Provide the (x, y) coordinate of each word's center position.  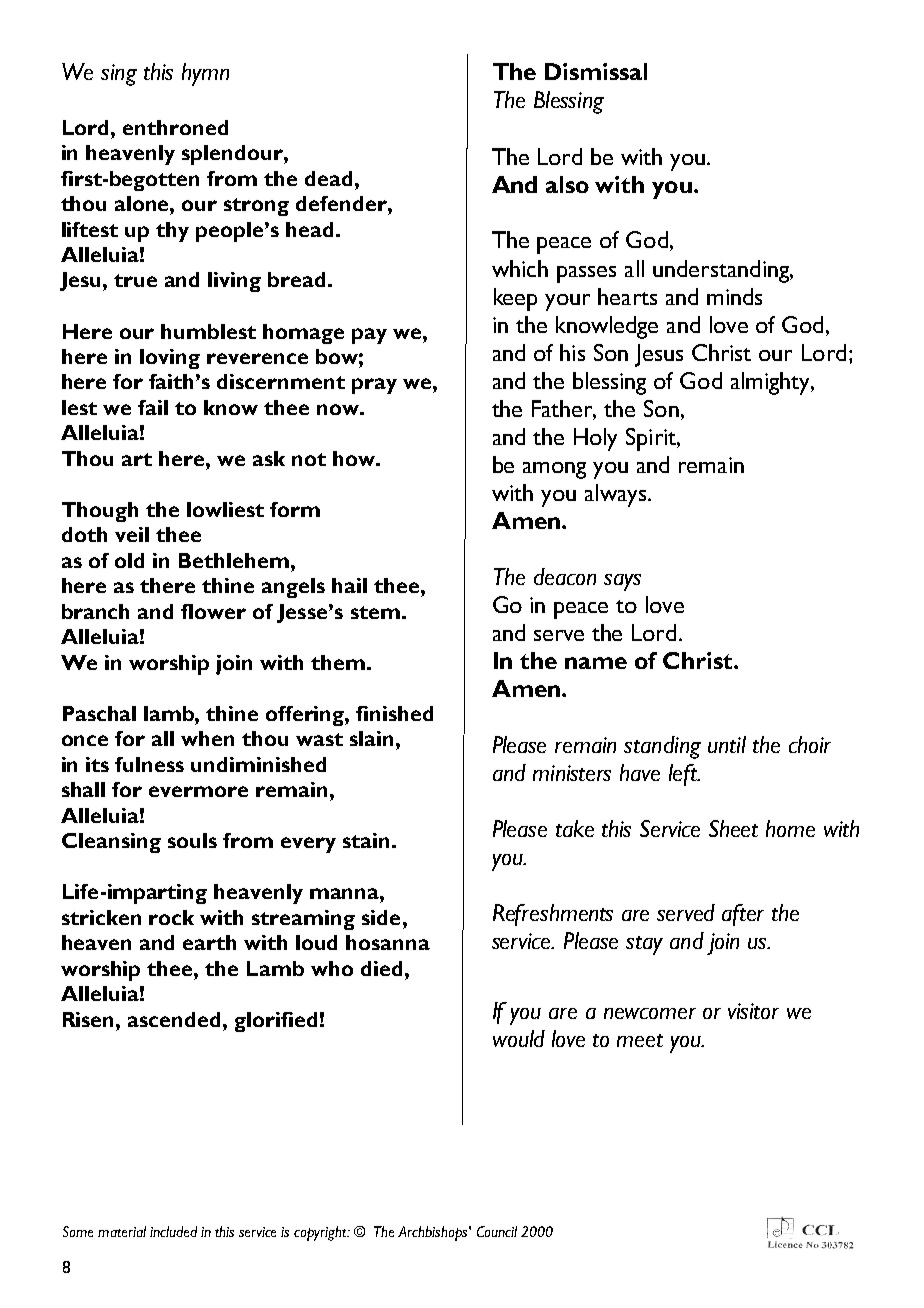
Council (497, 1231)
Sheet (733, 828)
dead (328, 178)
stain (366, 840)
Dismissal (596, 71)
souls (192, 840)
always (617, 495)
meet (640, 1040)
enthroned (175, 127)
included (173, 1231)
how (355, 458)
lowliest (225, 509)
